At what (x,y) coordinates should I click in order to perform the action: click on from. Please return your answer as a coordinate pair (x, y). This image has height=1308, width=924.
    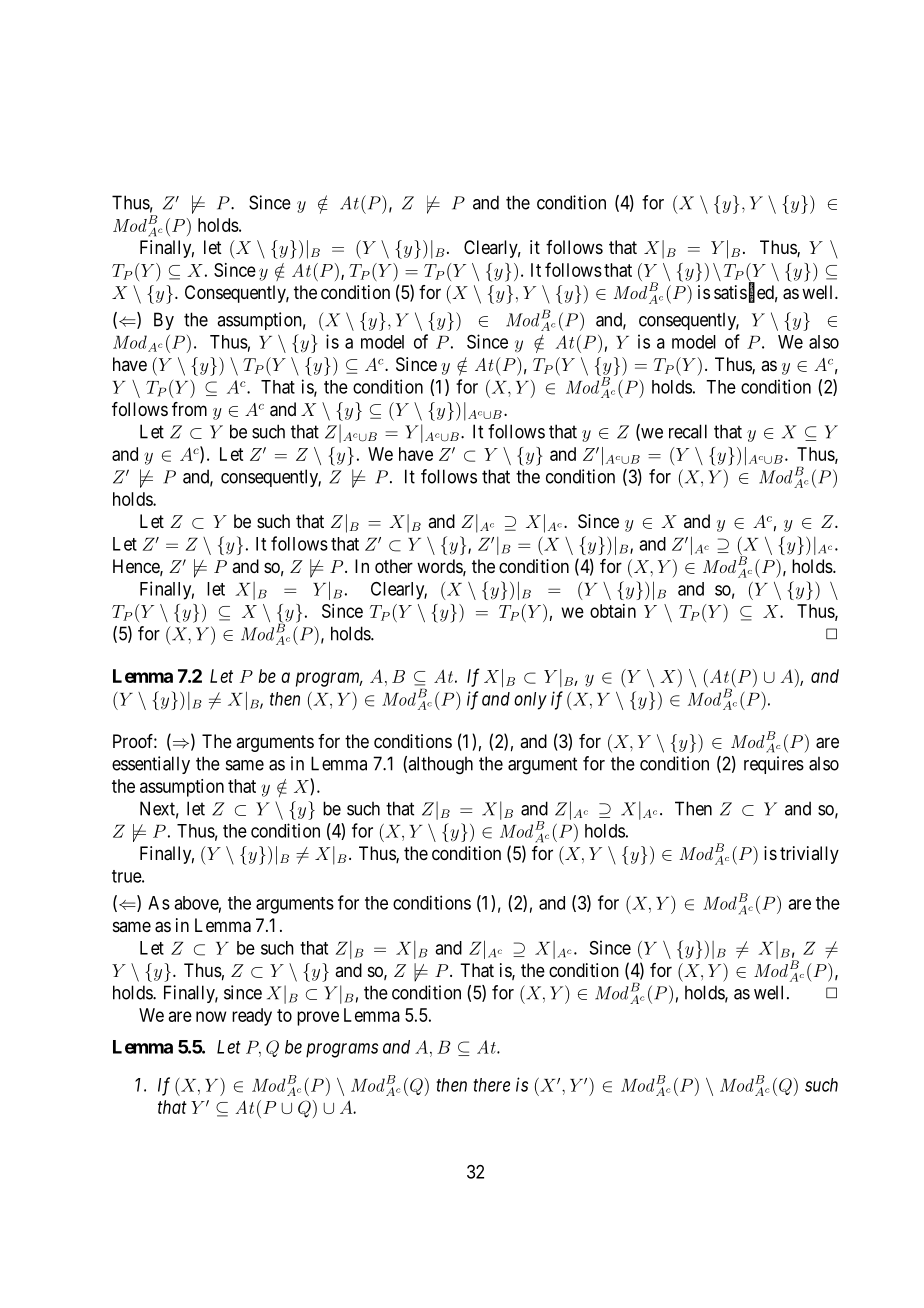
    Looking at the image, I should click on (189, 409).
